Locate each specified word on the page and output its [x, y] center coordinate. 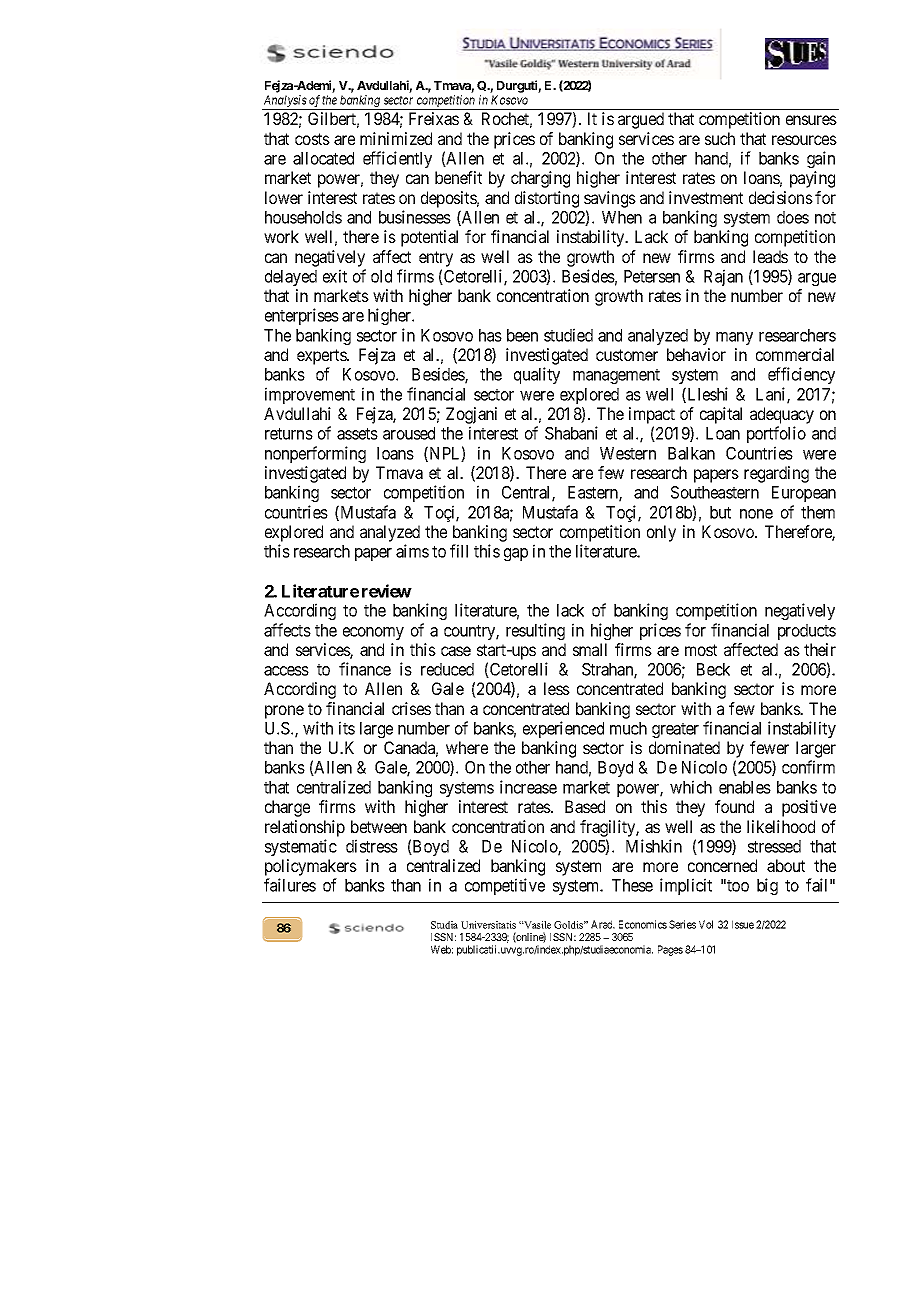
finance [365, 669]
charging [540, 179]
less [557, 688]
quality [537, 375]
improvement [310, 395]
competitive [505, 886]
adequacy [782, 415]
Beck [713, 669]
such [720, 138]
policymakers [311, 867]
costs [312, 139]
